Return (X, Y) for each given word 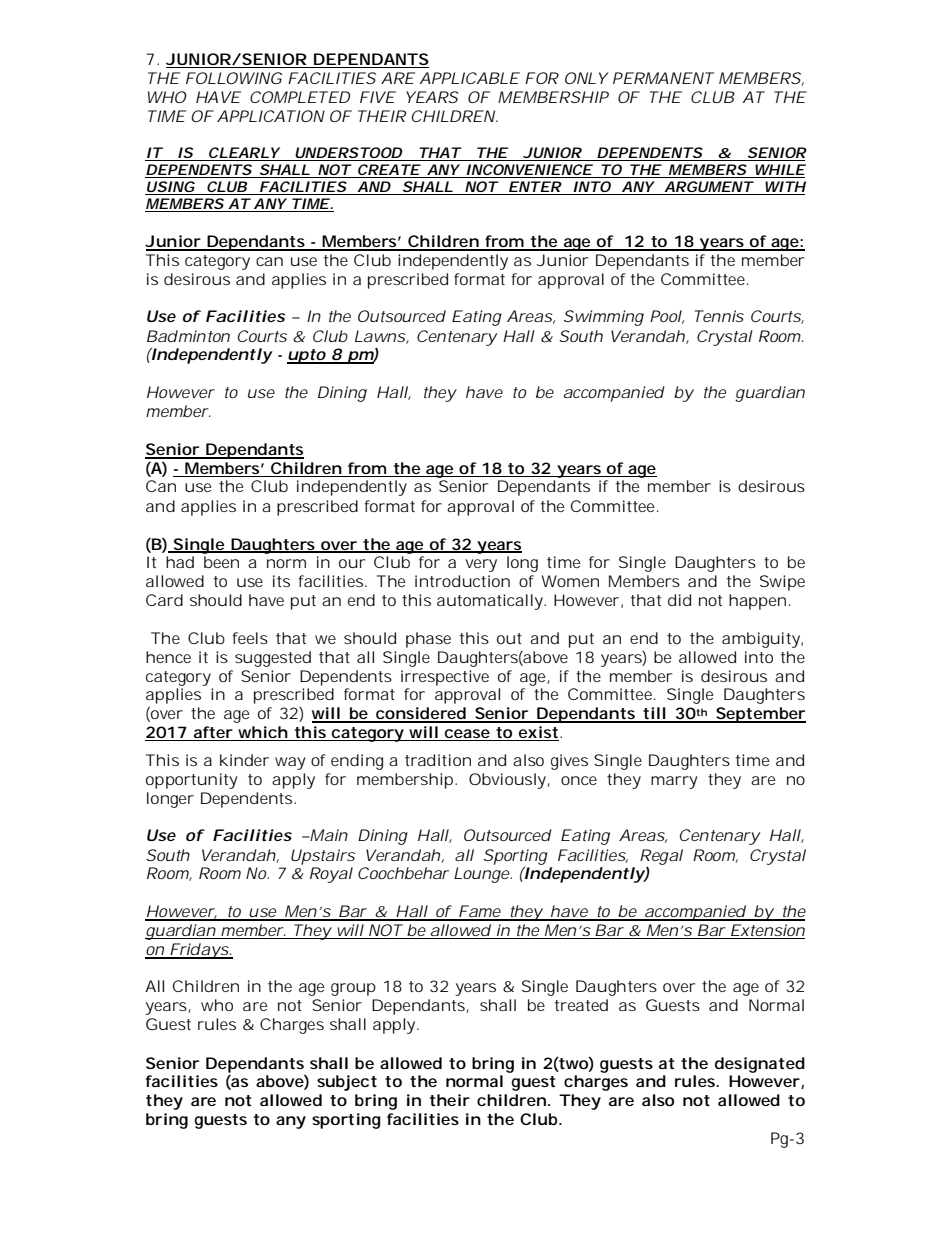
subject (347, 1083)
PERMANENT (663, 78)
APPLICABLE (469, 78)
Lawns (381, 337)
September (760, 715)
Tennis (719, 316)
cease (467, 735)
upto (307, 356)
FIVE (377, 97)
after (213, 733)
